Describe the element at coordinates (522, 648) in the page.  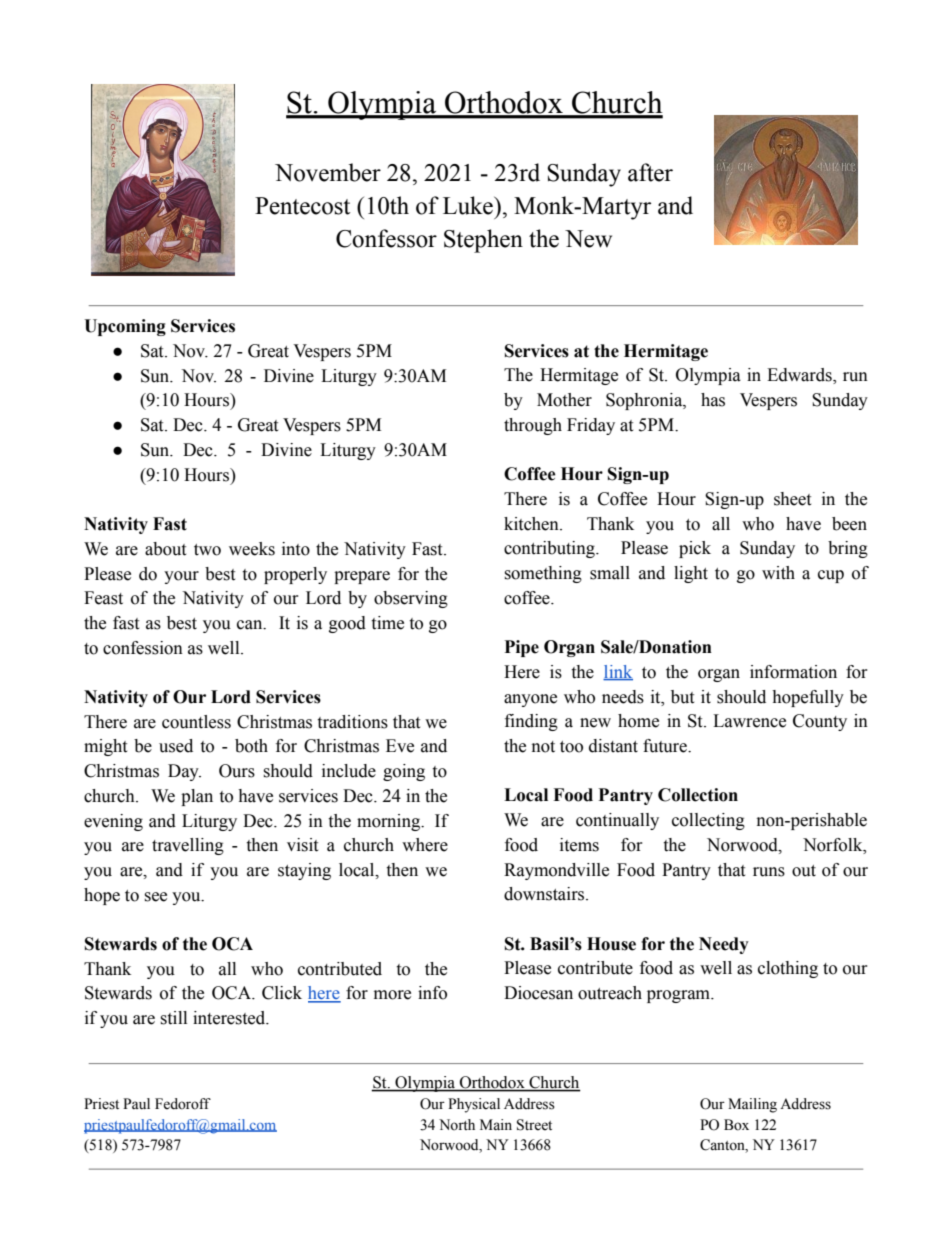
I see `Pipe` at that location.
